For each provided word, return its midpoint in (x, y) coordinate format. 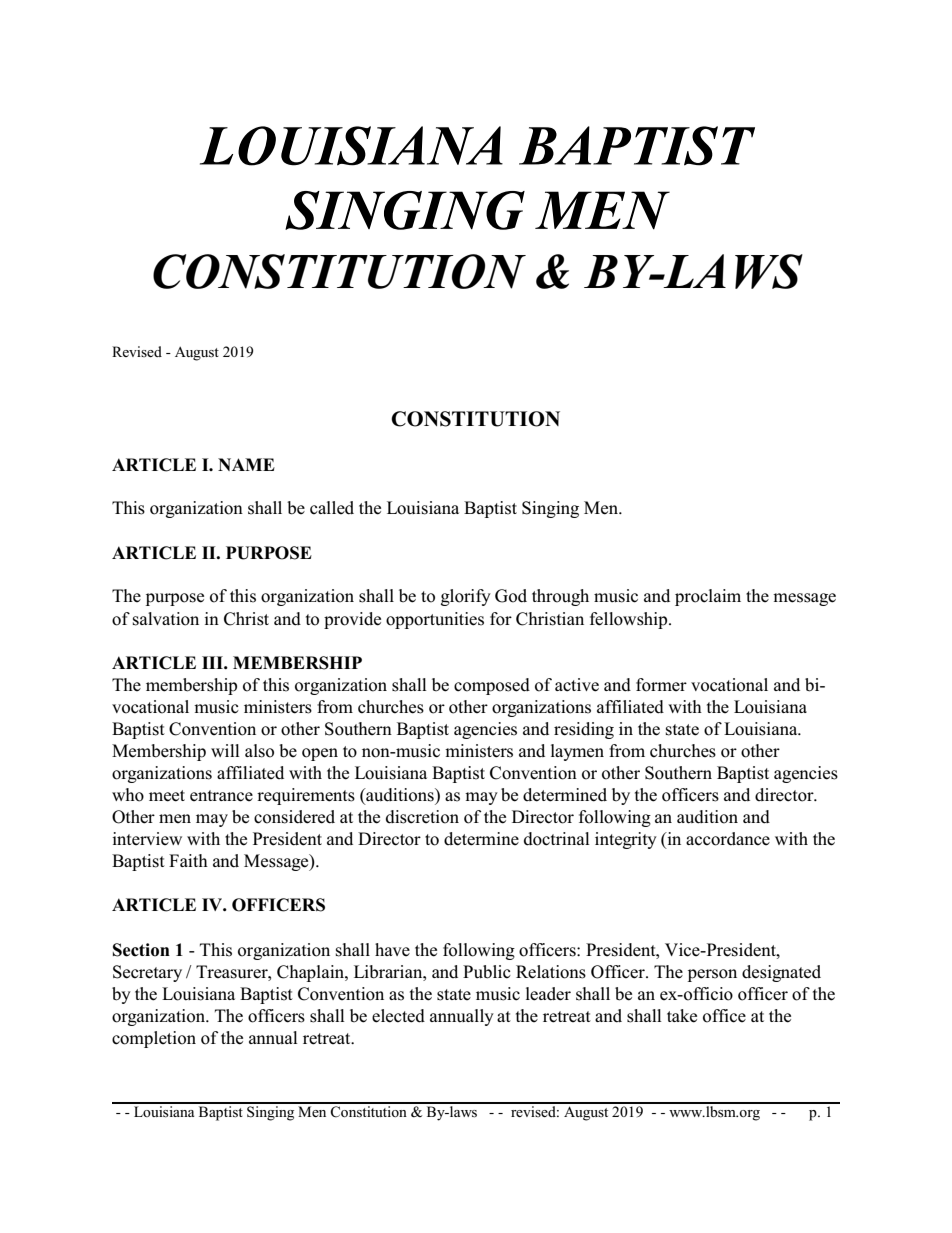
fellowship (630, 620)
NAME (246, 464)
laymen (577, 752)
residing (584, 730)
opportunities (435, 620)
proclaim (708, 597)
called (332, 508)
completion (154, 1039)
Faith (188, 860)
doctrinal (557, 839)
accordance (728, 839)
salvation (166, 619)
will (225, 750)
